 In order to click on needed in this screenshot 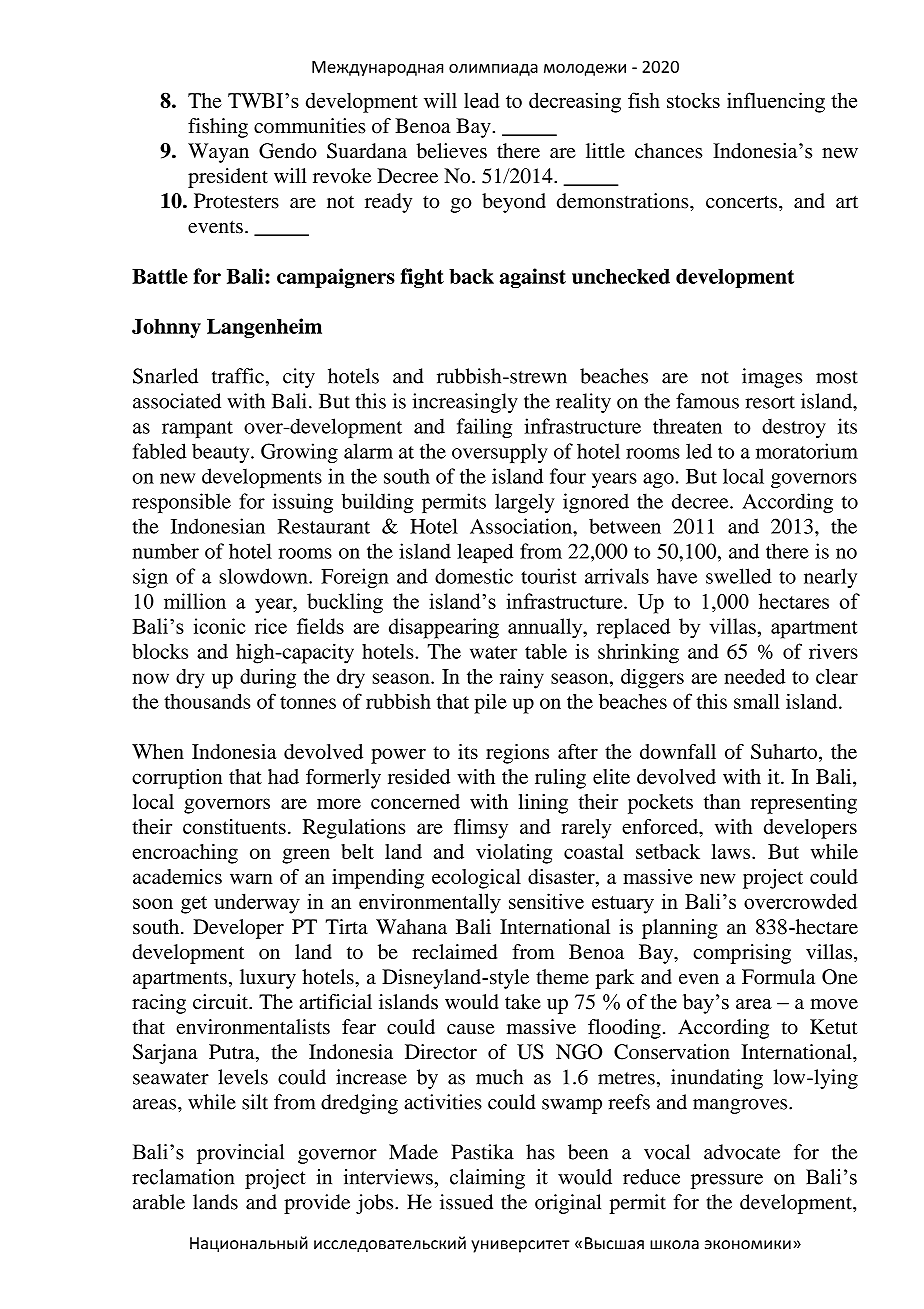, I will do `click(754, 676)`.
